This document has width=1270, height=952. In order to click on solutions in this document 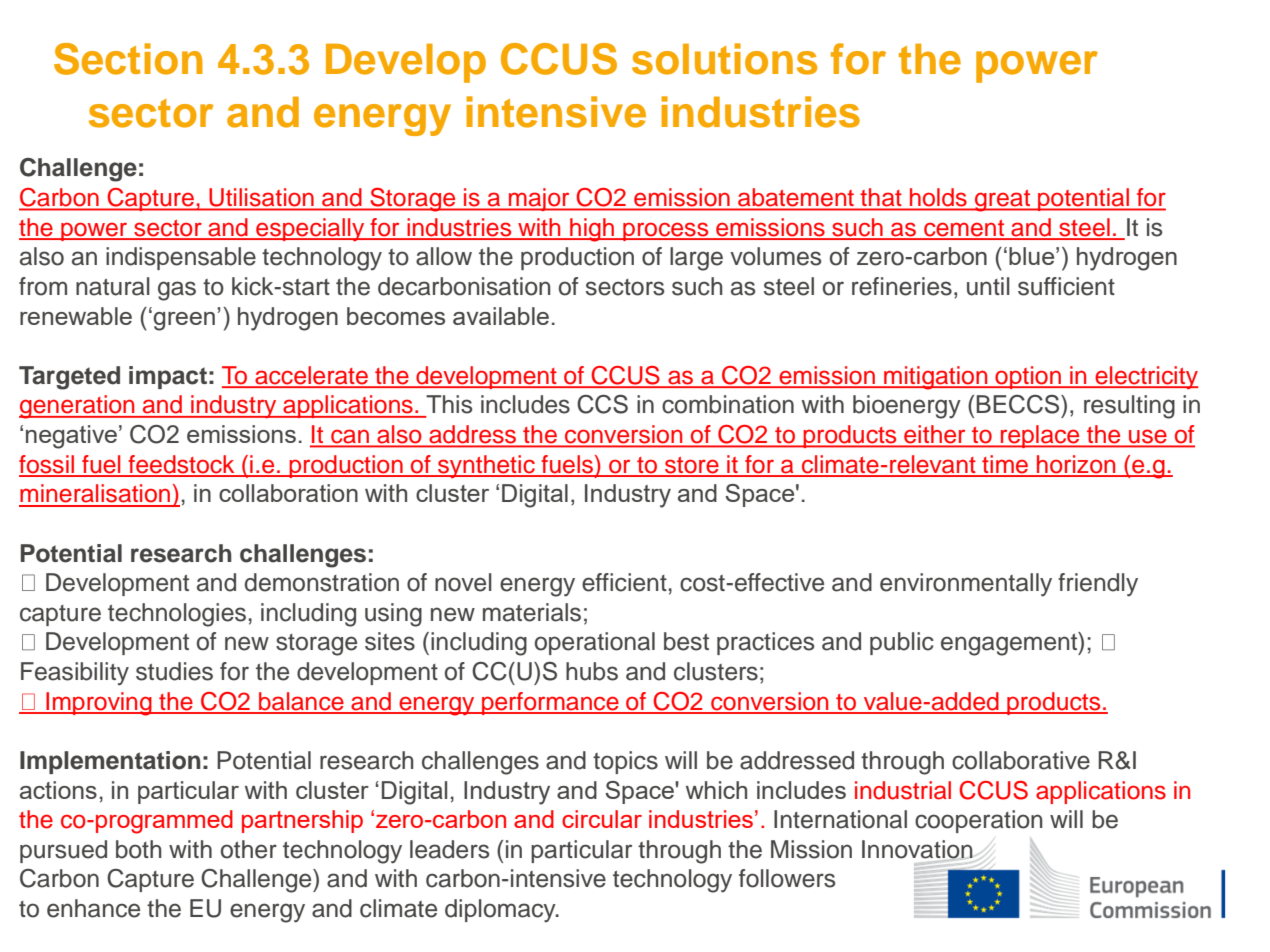, I will do `click(724, 59)`.
